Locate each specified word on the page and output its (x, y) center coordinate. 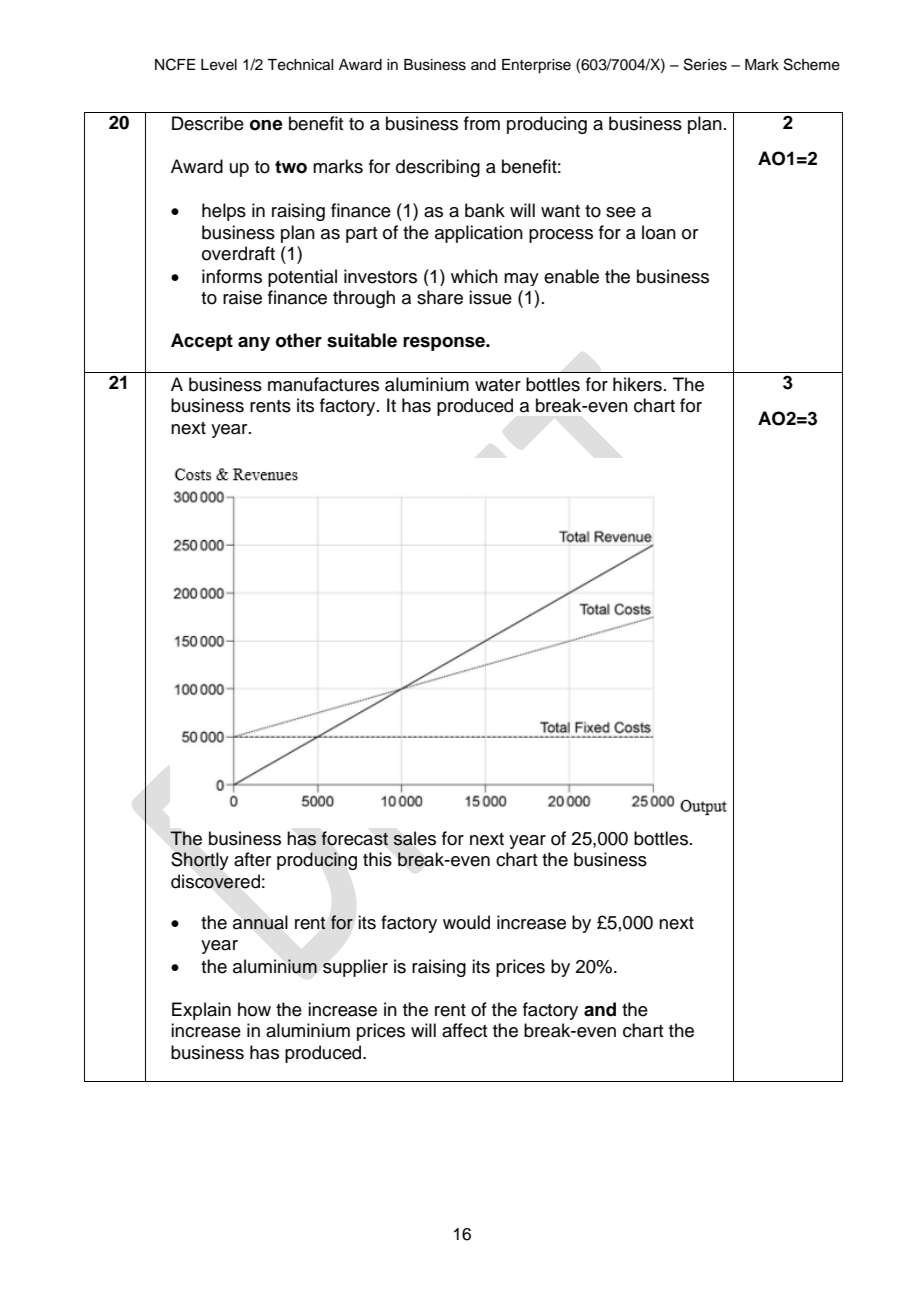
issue (490, 297)
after (252, 859)
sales (414, 838)
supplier (355, 968)
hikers (637, 384)
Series (705, 64)
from (482, 123)
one (266, 125)
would (466, 922)
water (498, 385)
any (254, 344)
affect (464, 1030)
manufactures (323, 384)
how (254, 1009)
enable (571, 276)
